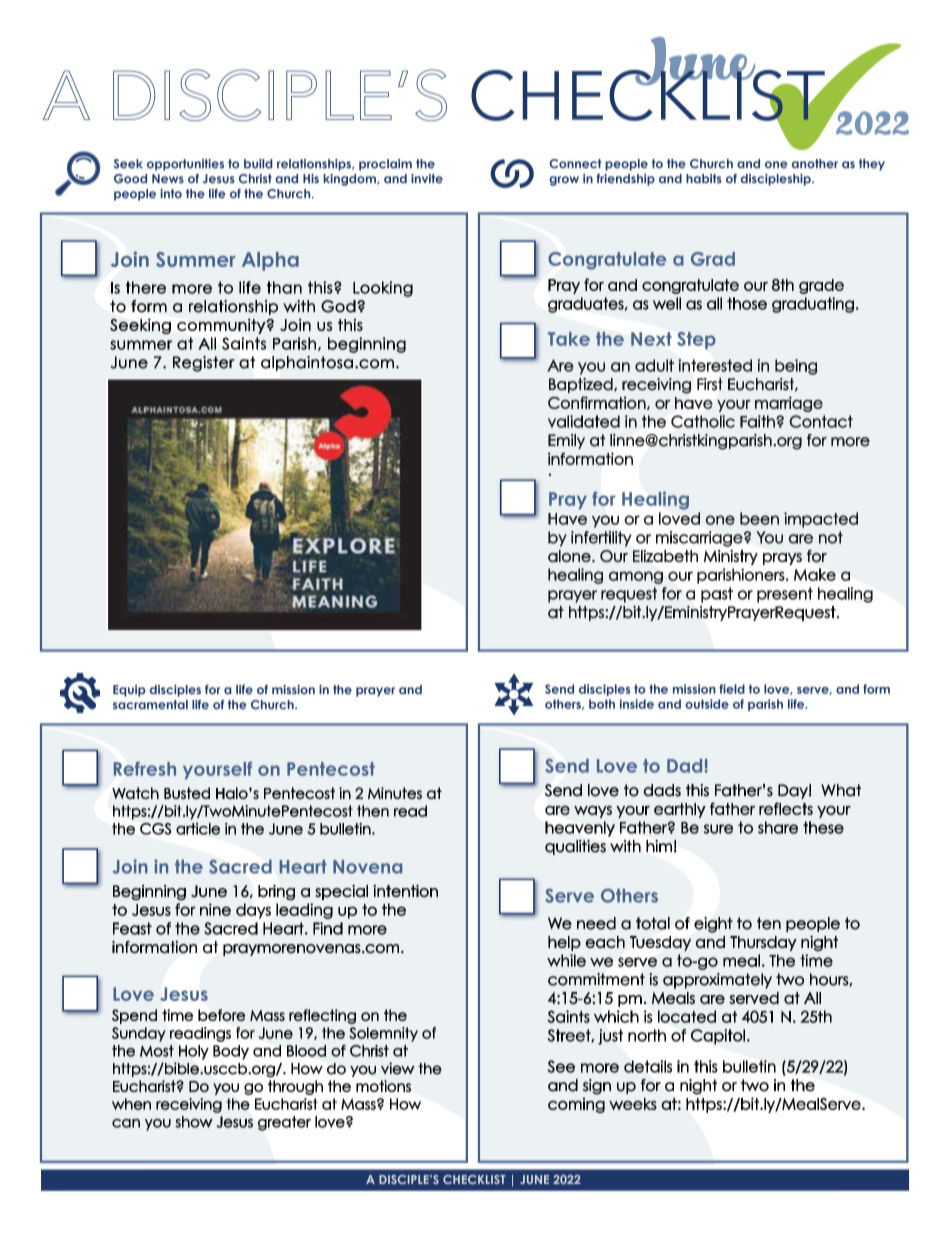 The image size is (952, 1233). I want to click on News, so click(168, 179).
